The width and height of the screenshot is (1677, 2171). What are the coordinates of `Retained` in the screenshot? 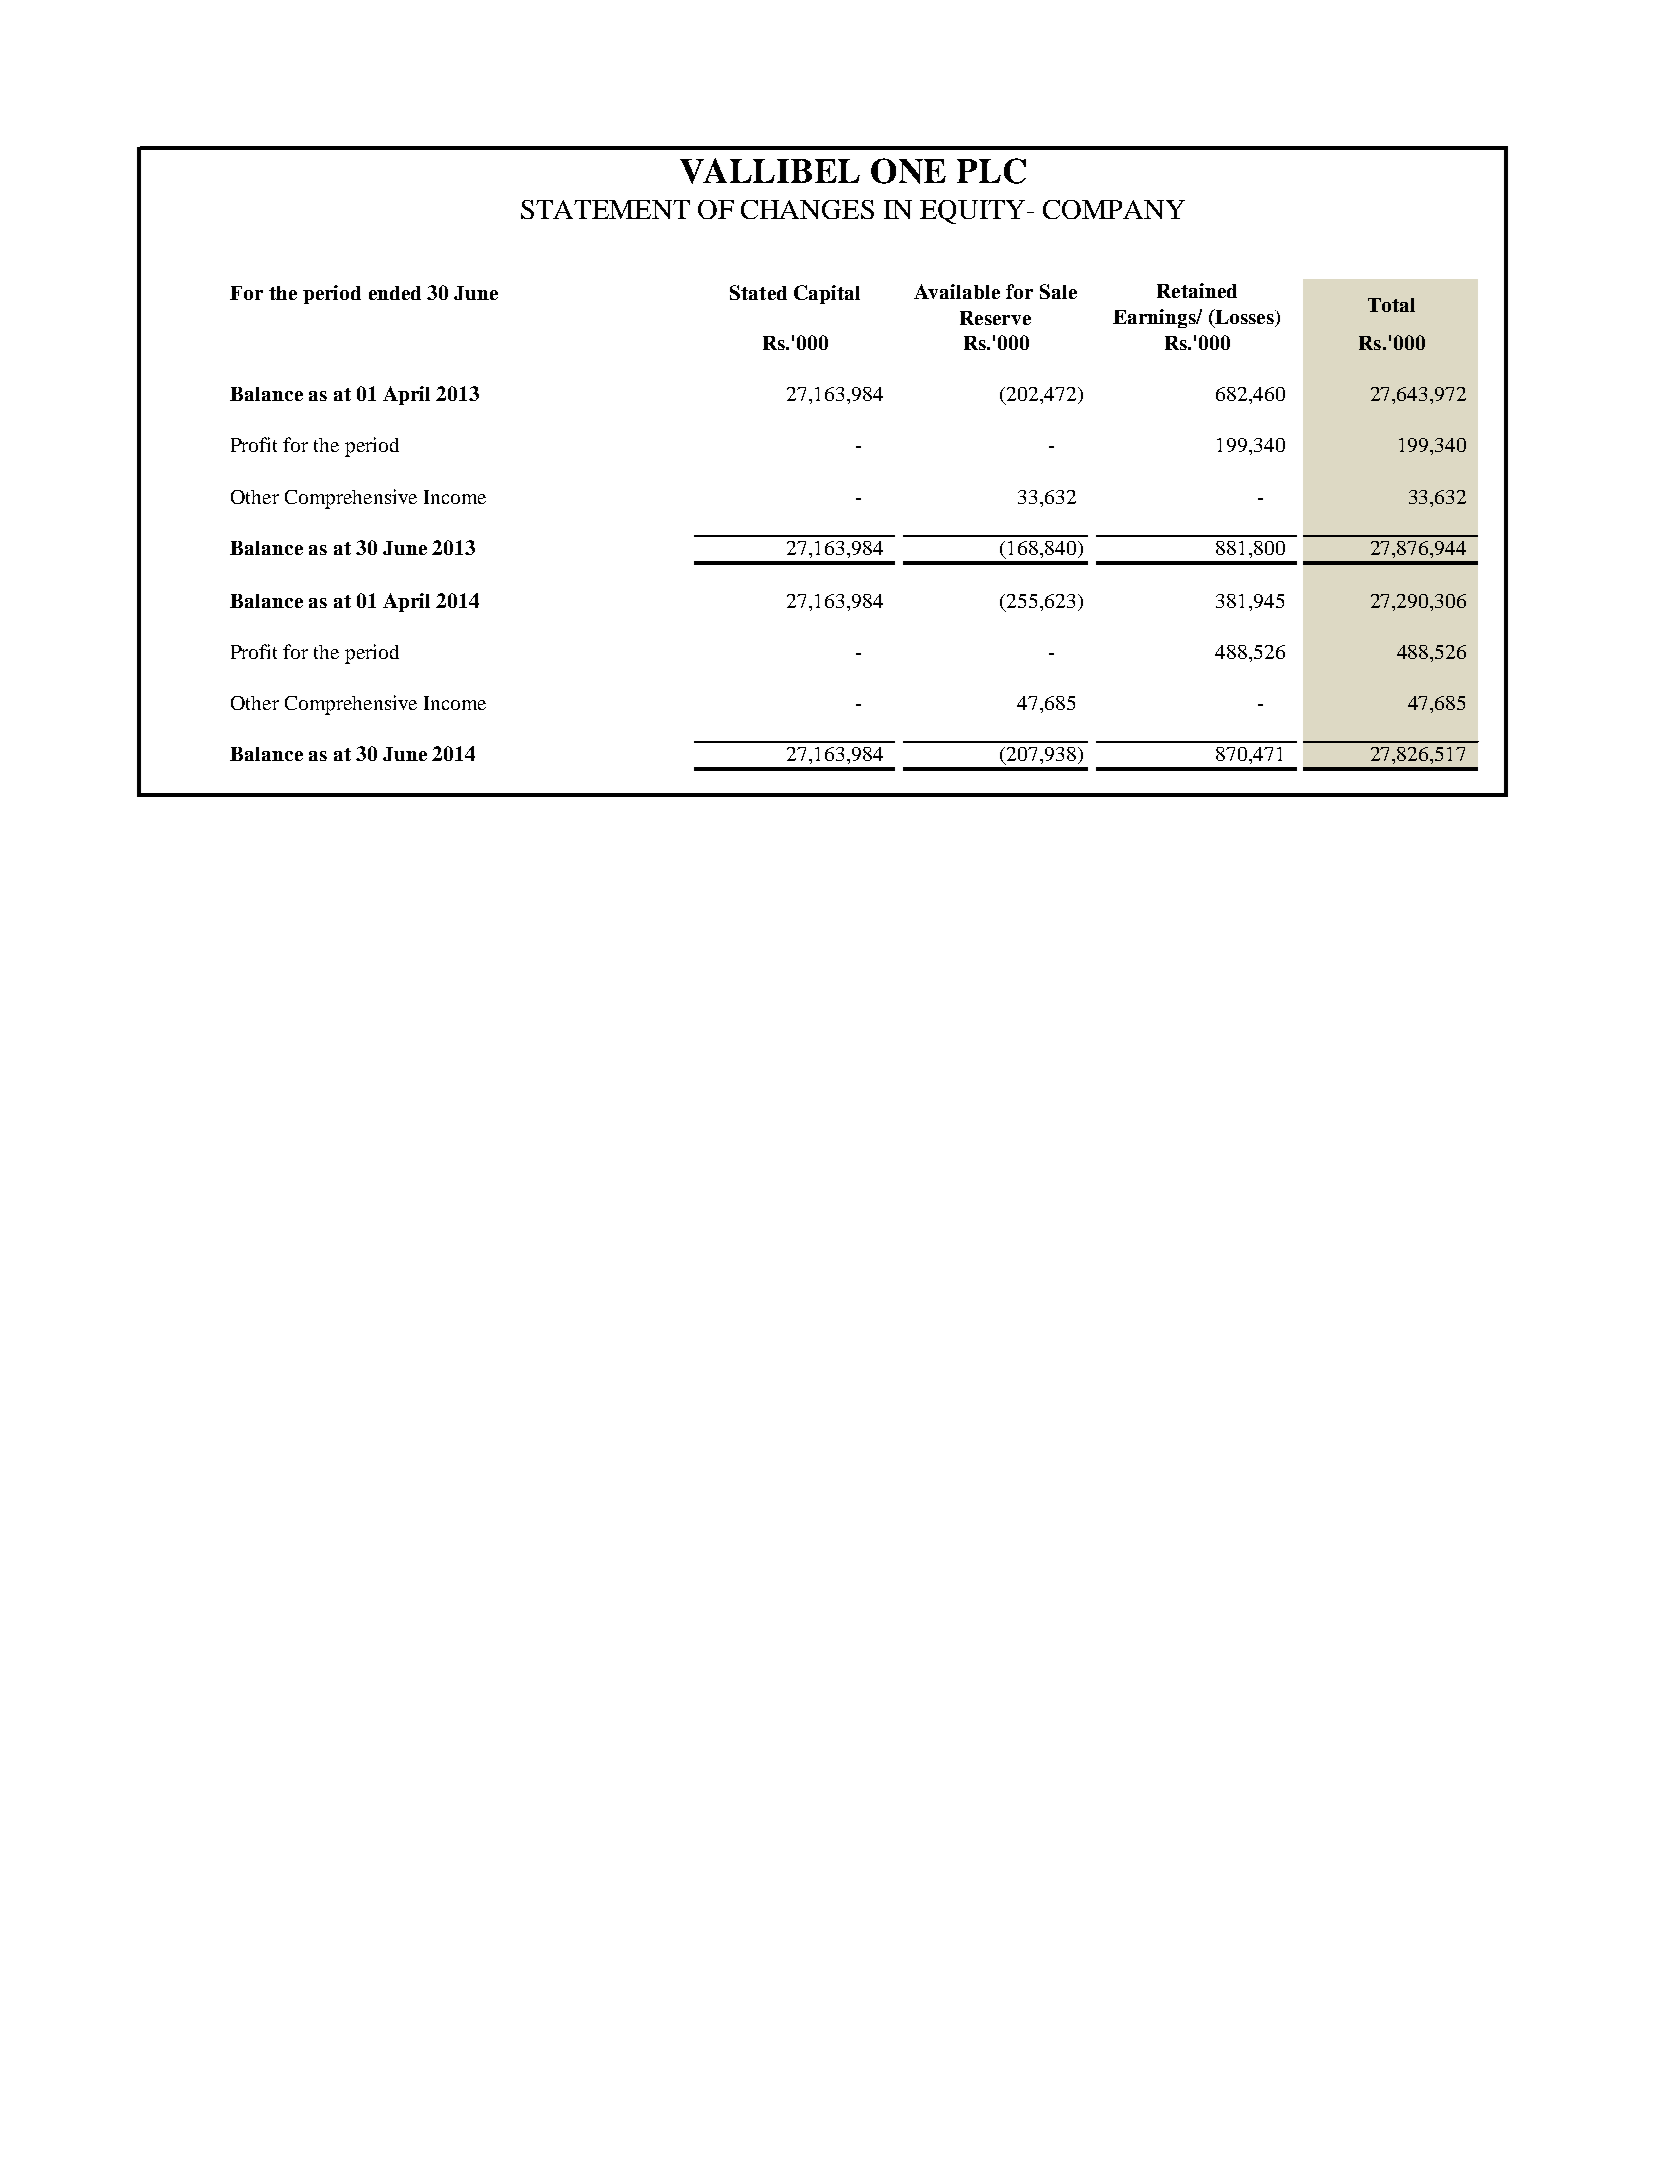 It's located at (1197, 290).
